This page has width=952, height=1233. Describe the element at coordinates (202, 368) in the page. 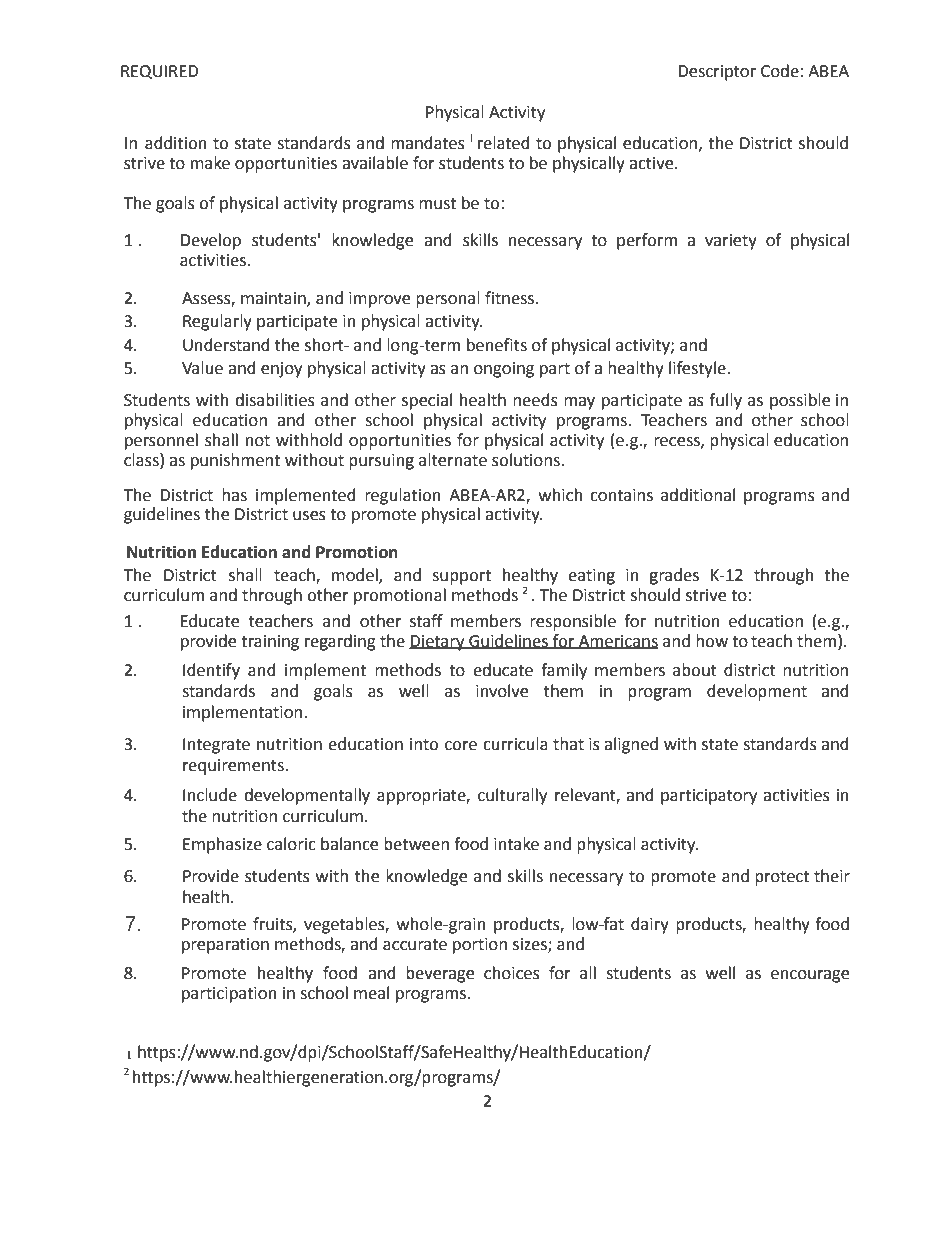

I see `Value` at that location.
